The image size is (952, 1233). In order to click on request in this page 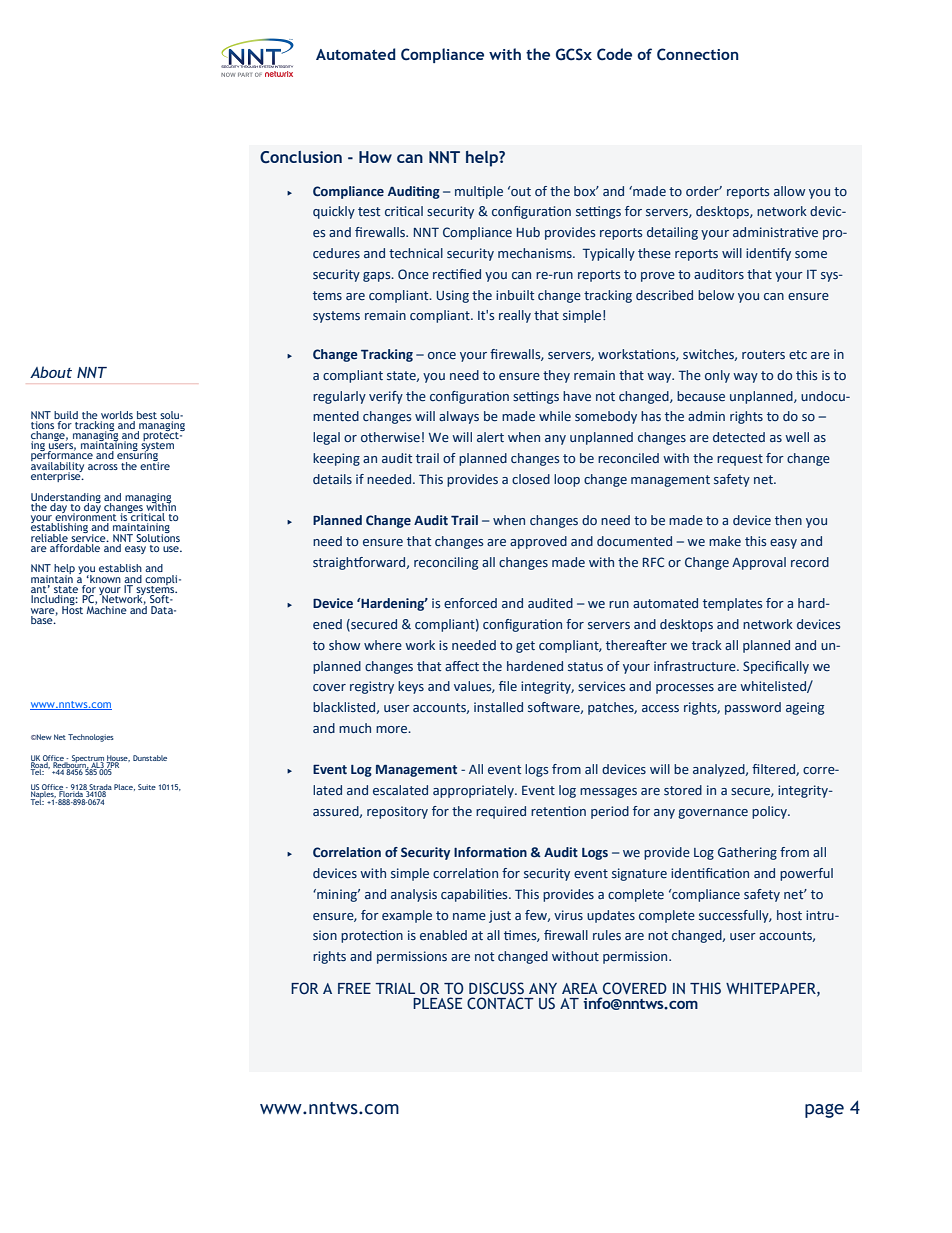, I will do `click(740, 460)`.
